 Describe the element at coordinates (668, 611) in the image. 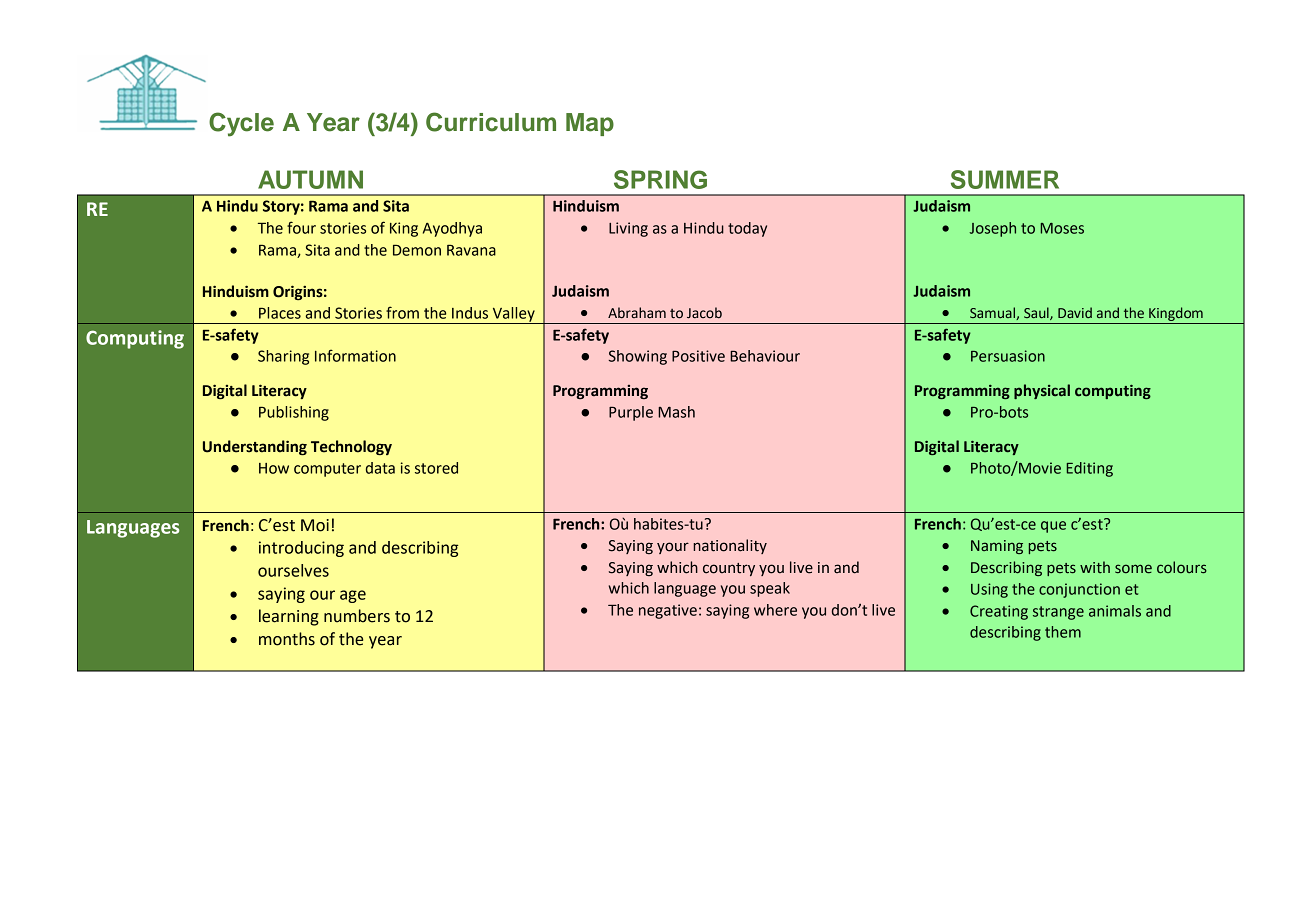

I see `negative` at that location.
